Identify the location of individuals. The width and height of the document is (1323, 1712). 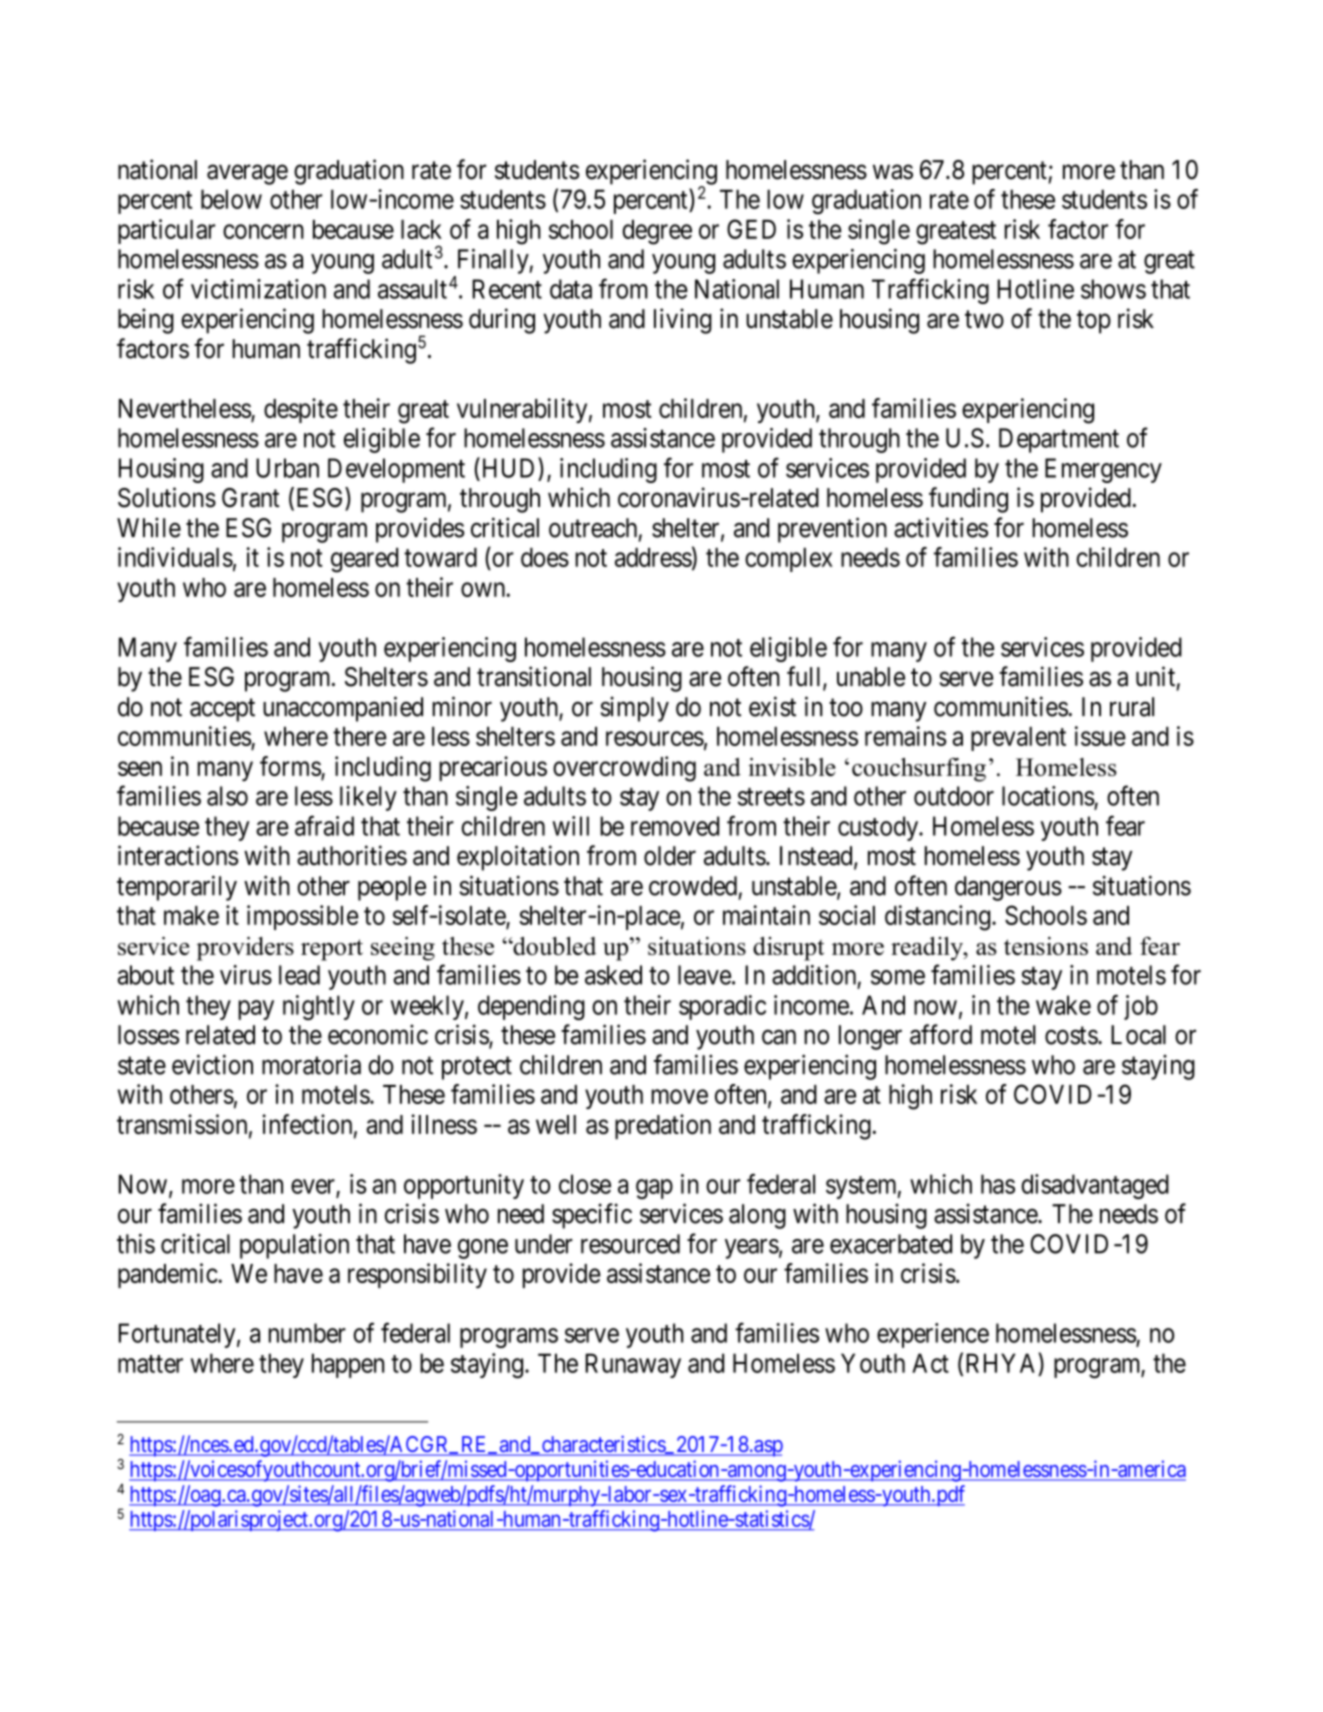
(175, 557).
